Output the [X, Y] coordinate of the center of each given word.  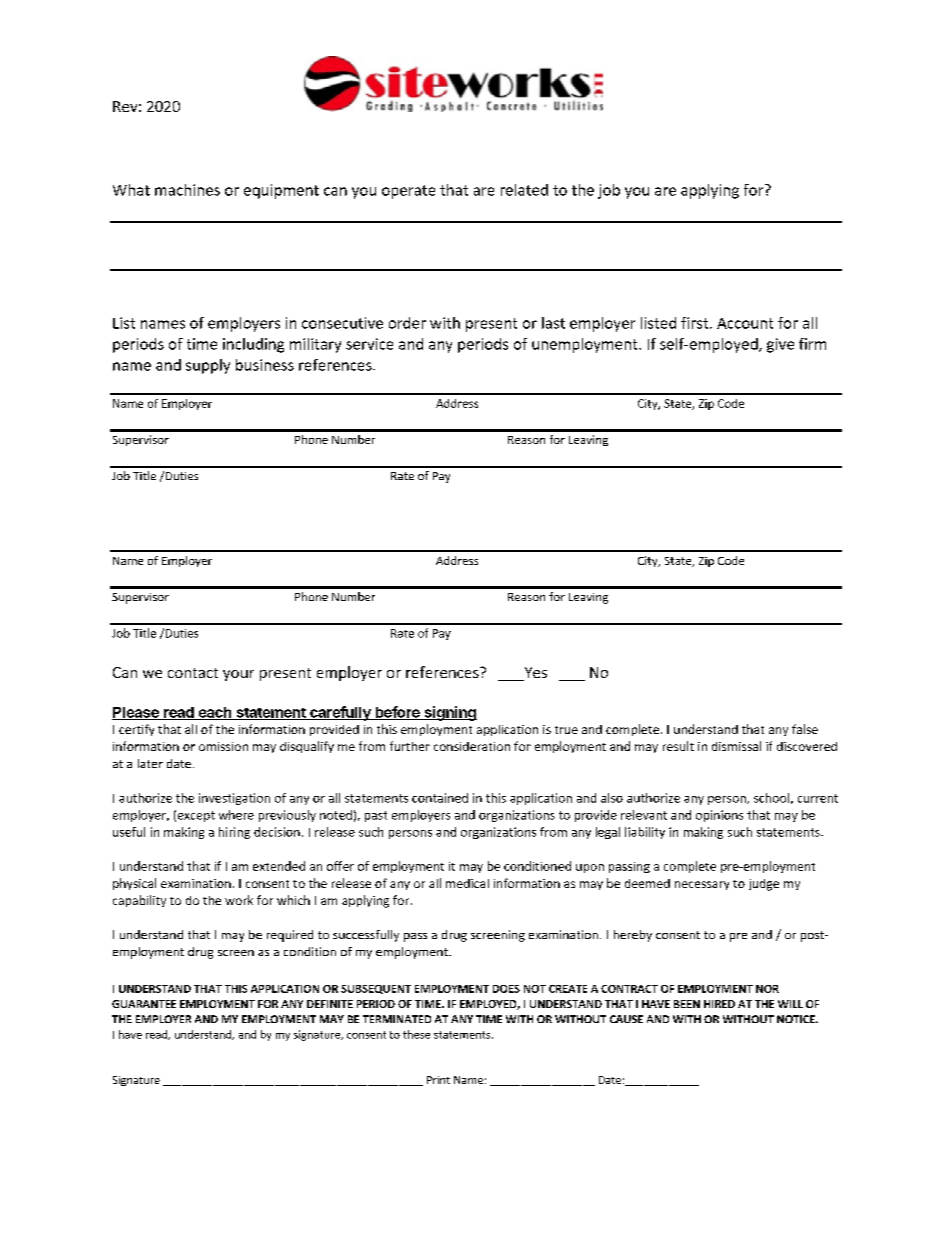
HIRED [719, 1004]
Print [438, 1080]
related [524, 190]
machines [187, 190]
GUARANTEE [144, 1004]
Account [745, 323]
